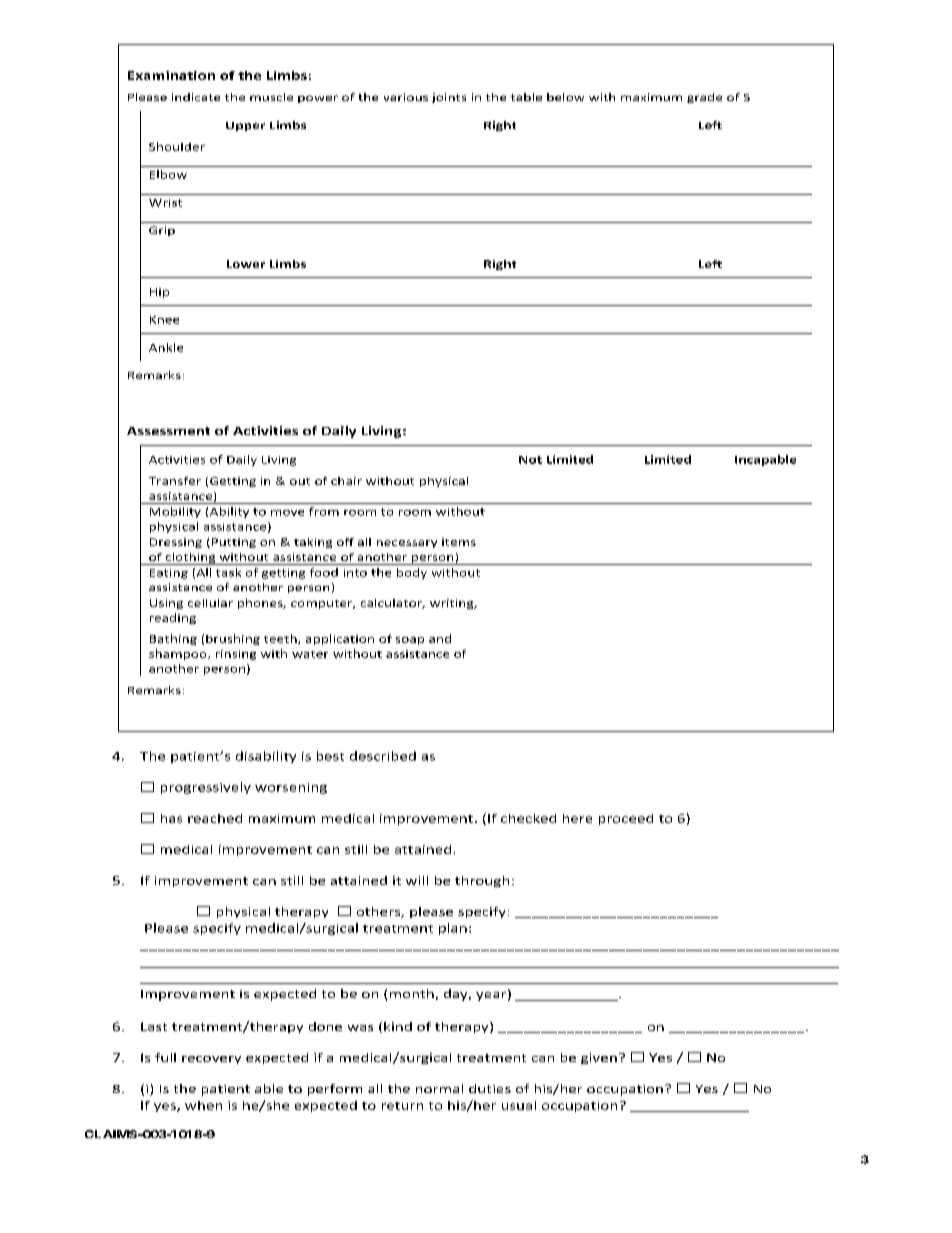 This document has width=952, height=1233. I want to click on Assessment, so click(168, 431).
